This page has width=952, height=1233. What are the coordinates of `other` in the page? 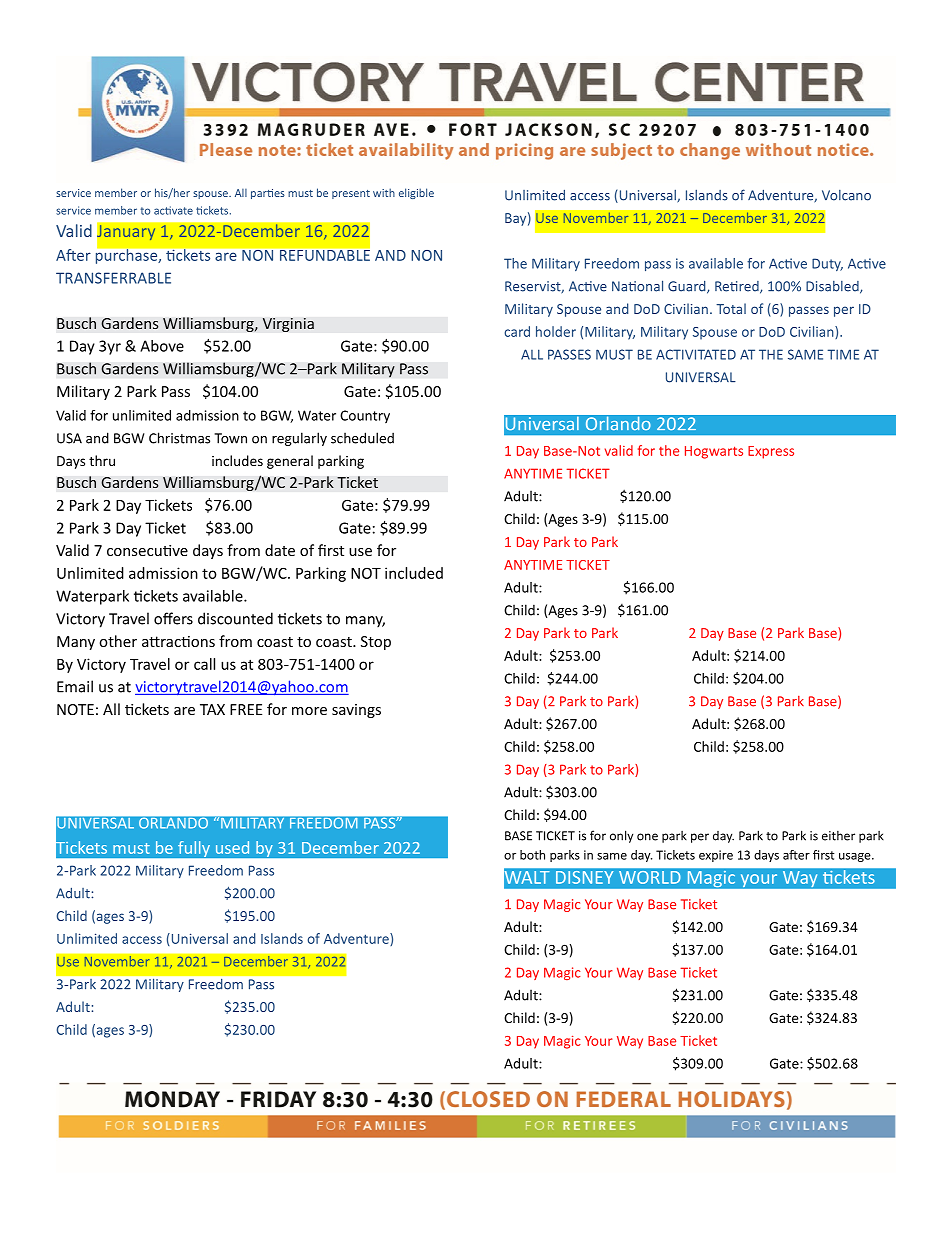 It's located at (118, 641).
